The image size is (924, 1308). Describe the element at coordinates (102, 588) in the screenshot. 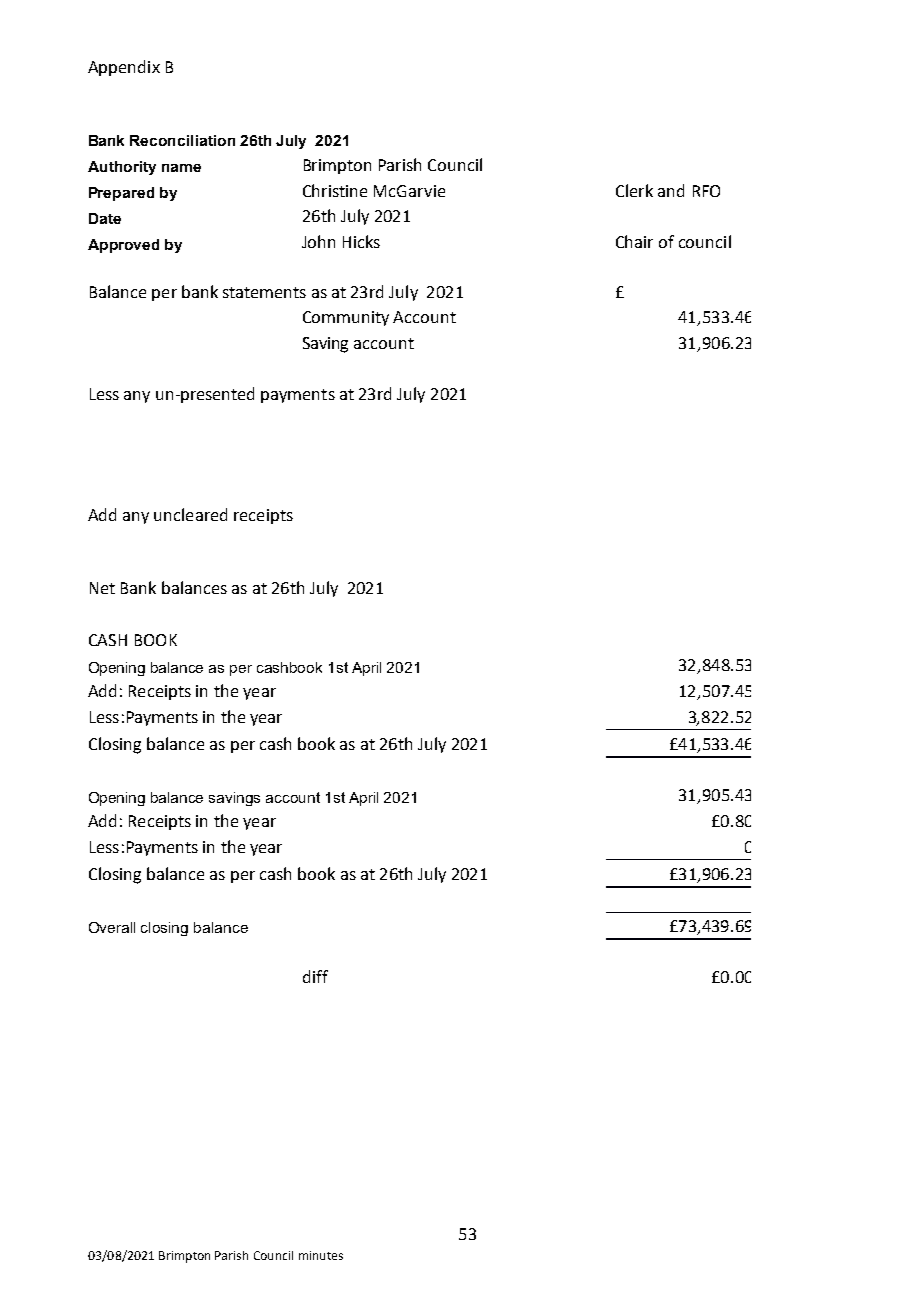

I see `Net` at that location.
